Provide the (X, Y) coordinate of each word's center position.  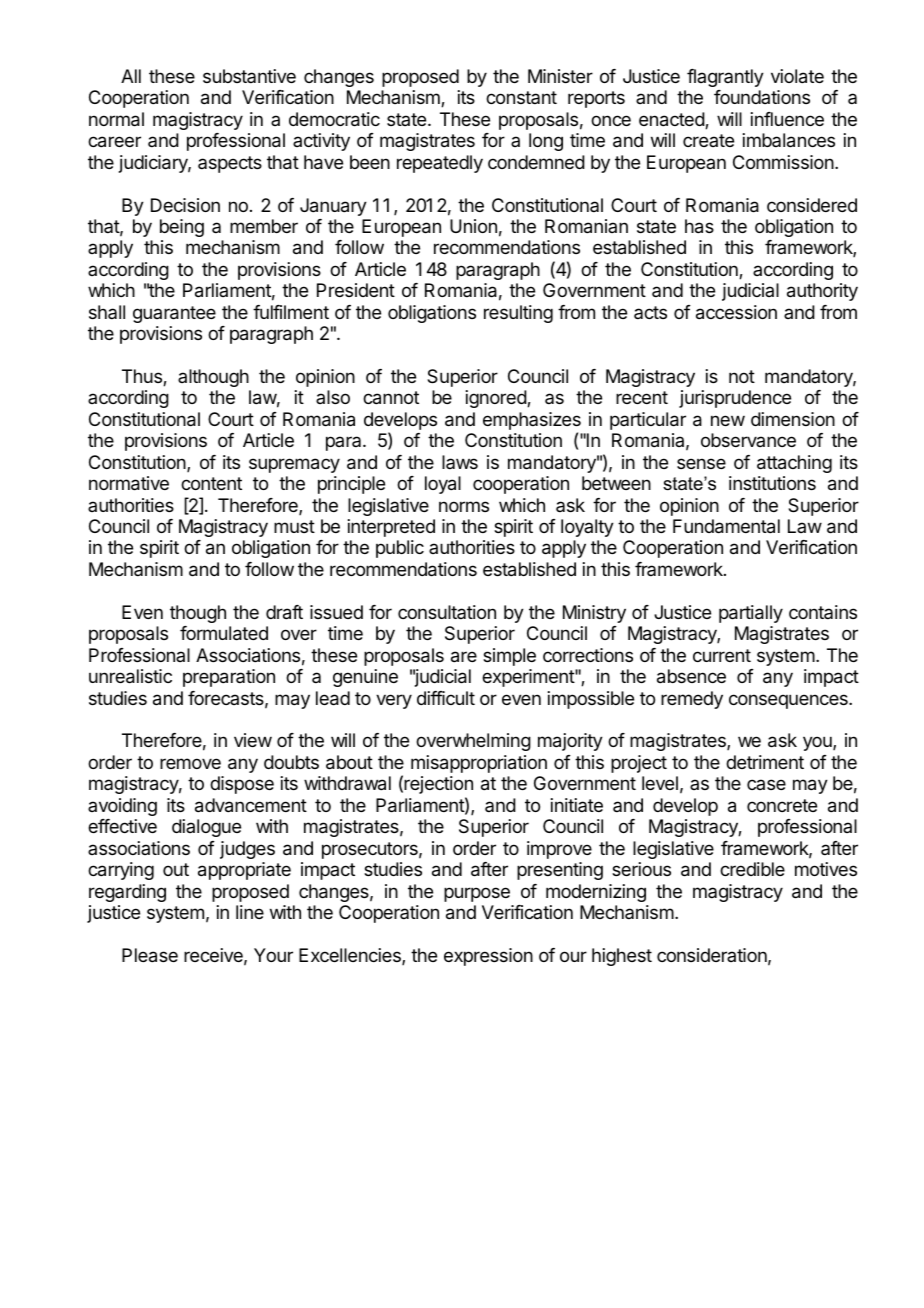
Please (150, 955)
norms (464, 506)
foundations (762, 97)
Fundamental (726, 526)
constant (521, 97)
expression (488, 957)
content (211, 483)
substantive (249, 76)
